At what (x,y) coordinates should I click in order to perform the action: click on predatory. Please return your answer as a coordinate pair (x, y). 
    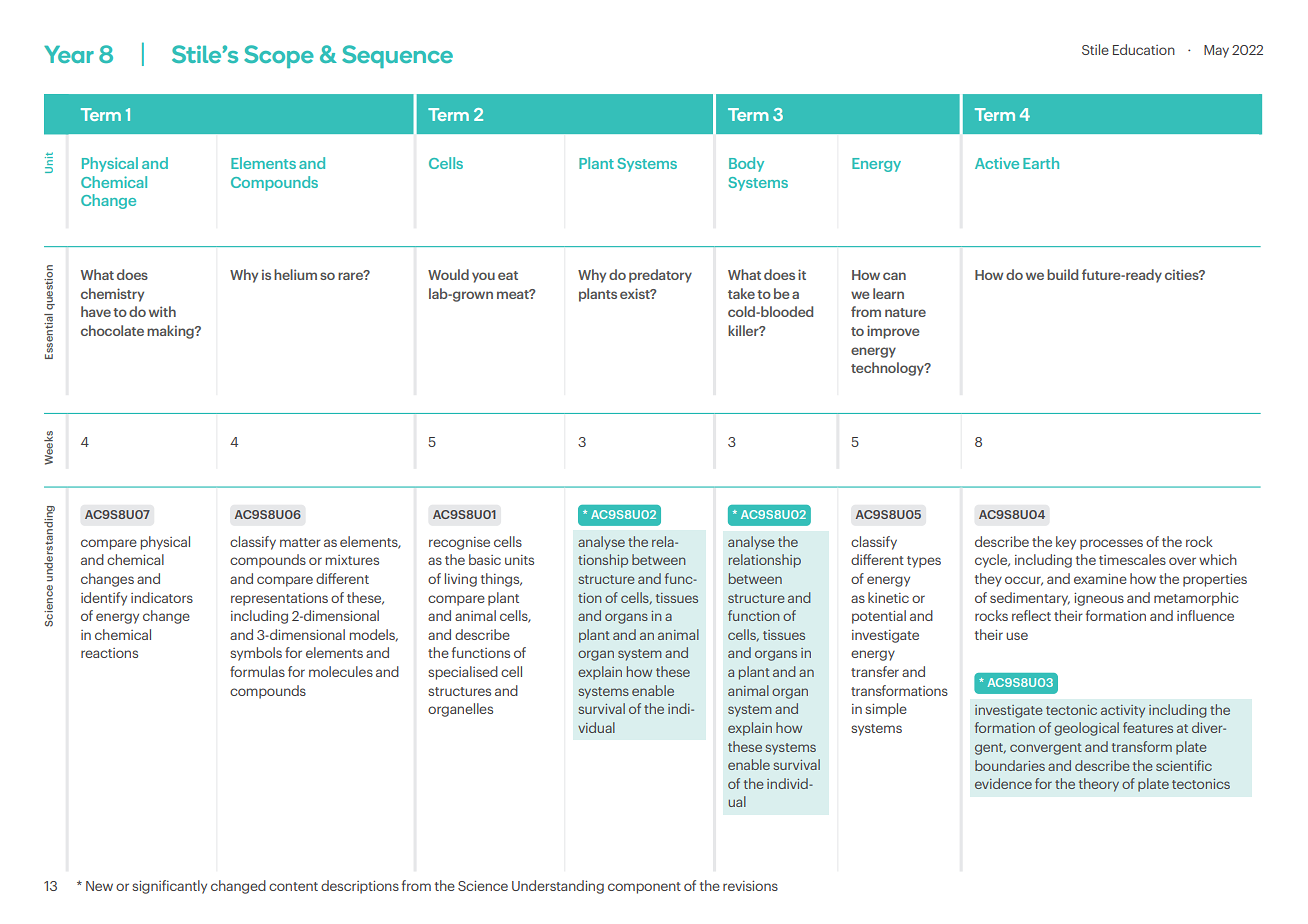
    Looking at the image, I should click on (660, 276).
